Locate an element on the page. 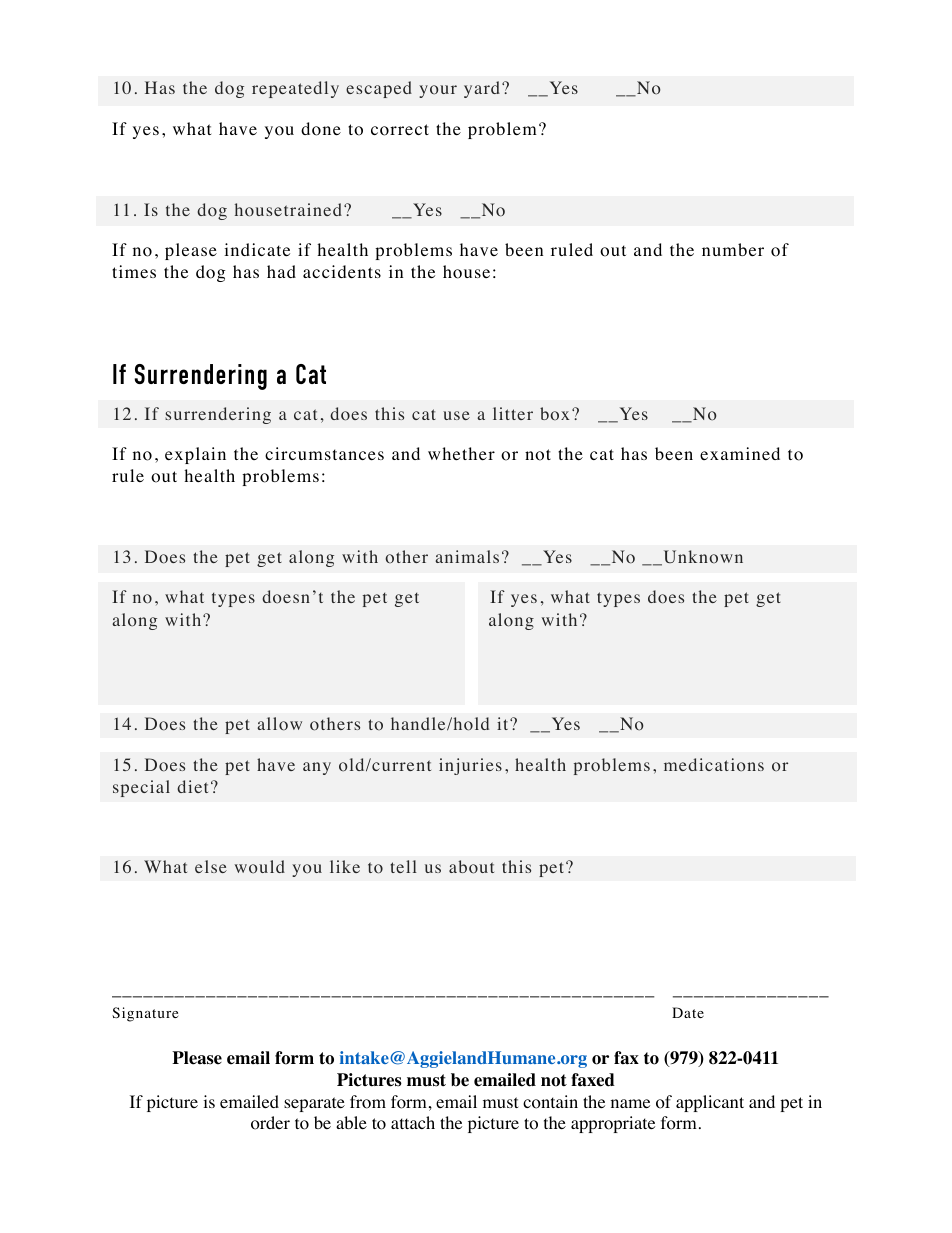 The height and width of the document is (1233, 952). attach is located at coordinates (413, 1122).
